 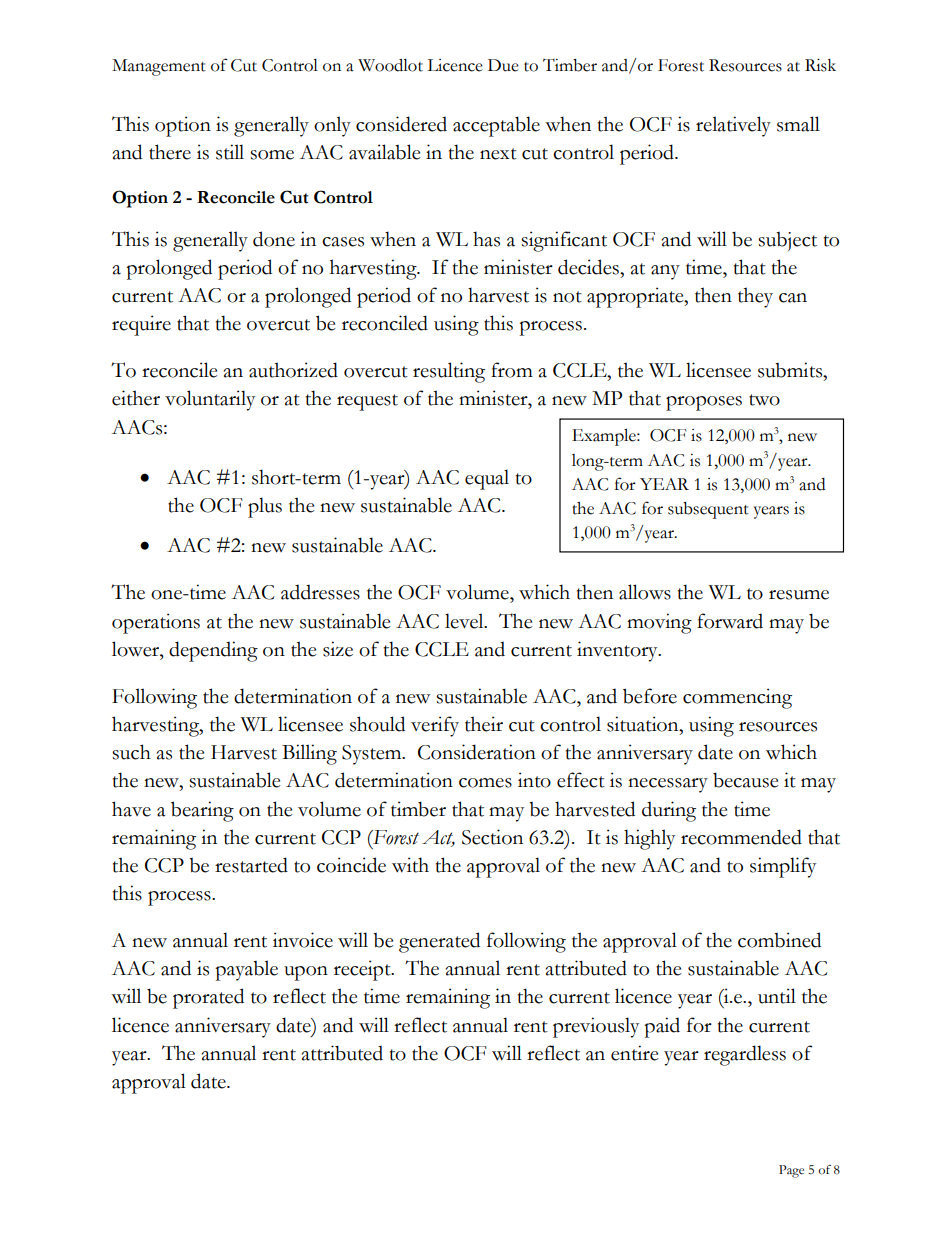 I want to click on bearing, so click(x=202, y=811).
